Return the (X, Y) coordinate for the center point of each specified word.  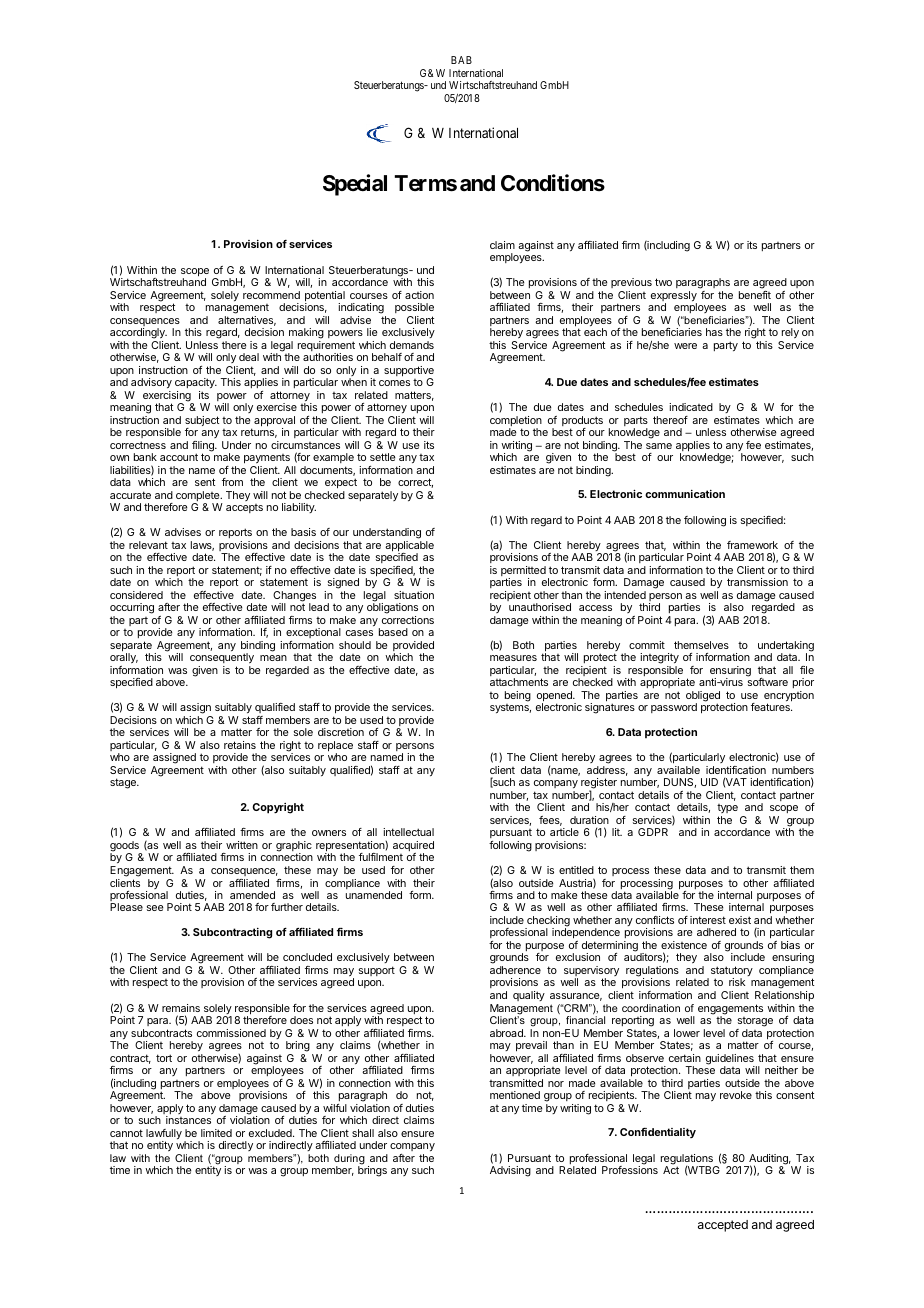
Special (355, 185)
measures (513, 658)
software (768, 682)
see (155, 908)
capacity (196, 385)
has (714, 332)
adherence (515, 970)
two (663, 282)
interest (708, 920)
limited (216, 1133)
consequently (222, 660)
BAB (461, 60)
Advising (510, 1171)
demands (412, 345)
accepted (723, 1226)
